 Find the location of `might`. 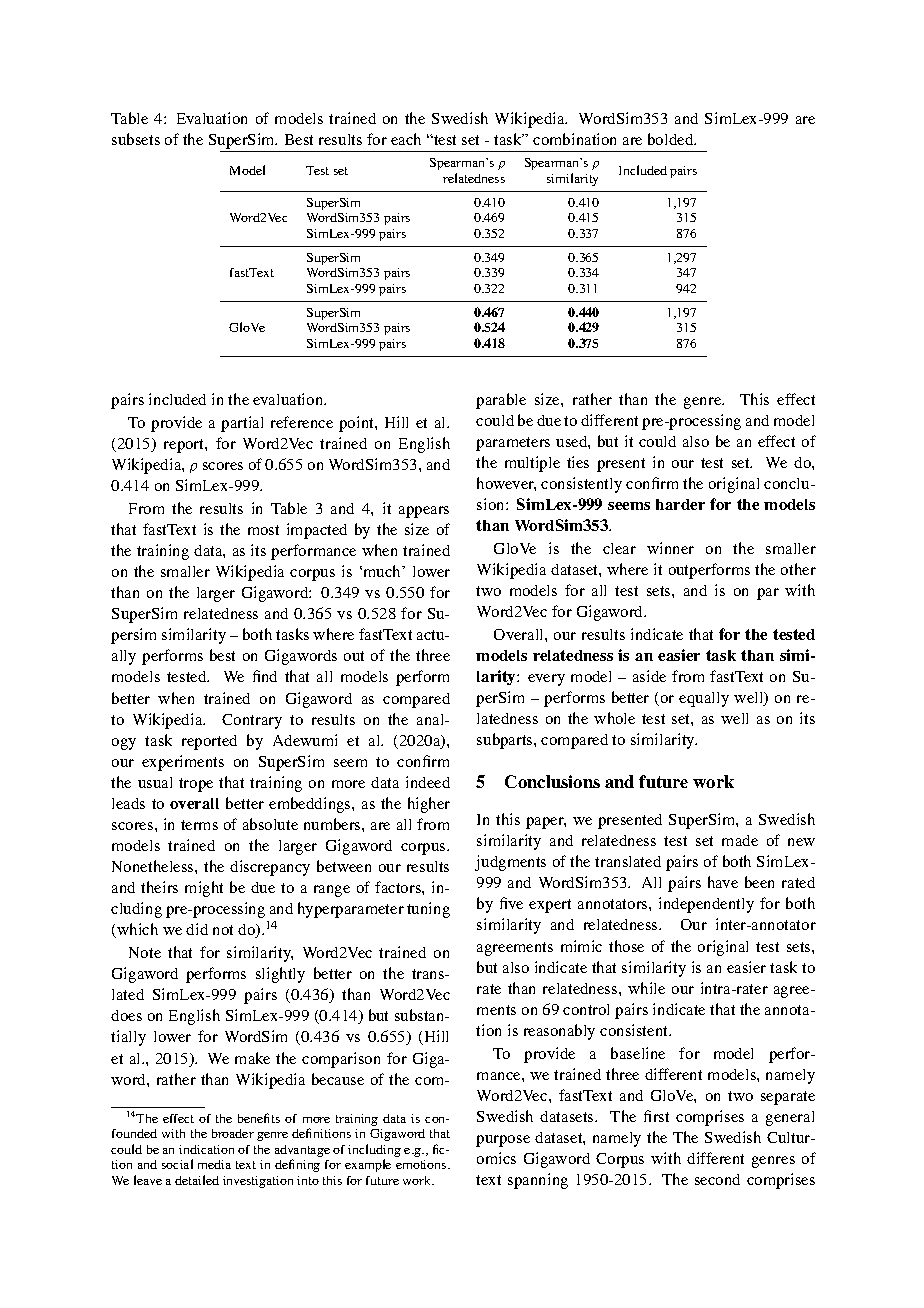

might is located at coordinates (204, 889).
